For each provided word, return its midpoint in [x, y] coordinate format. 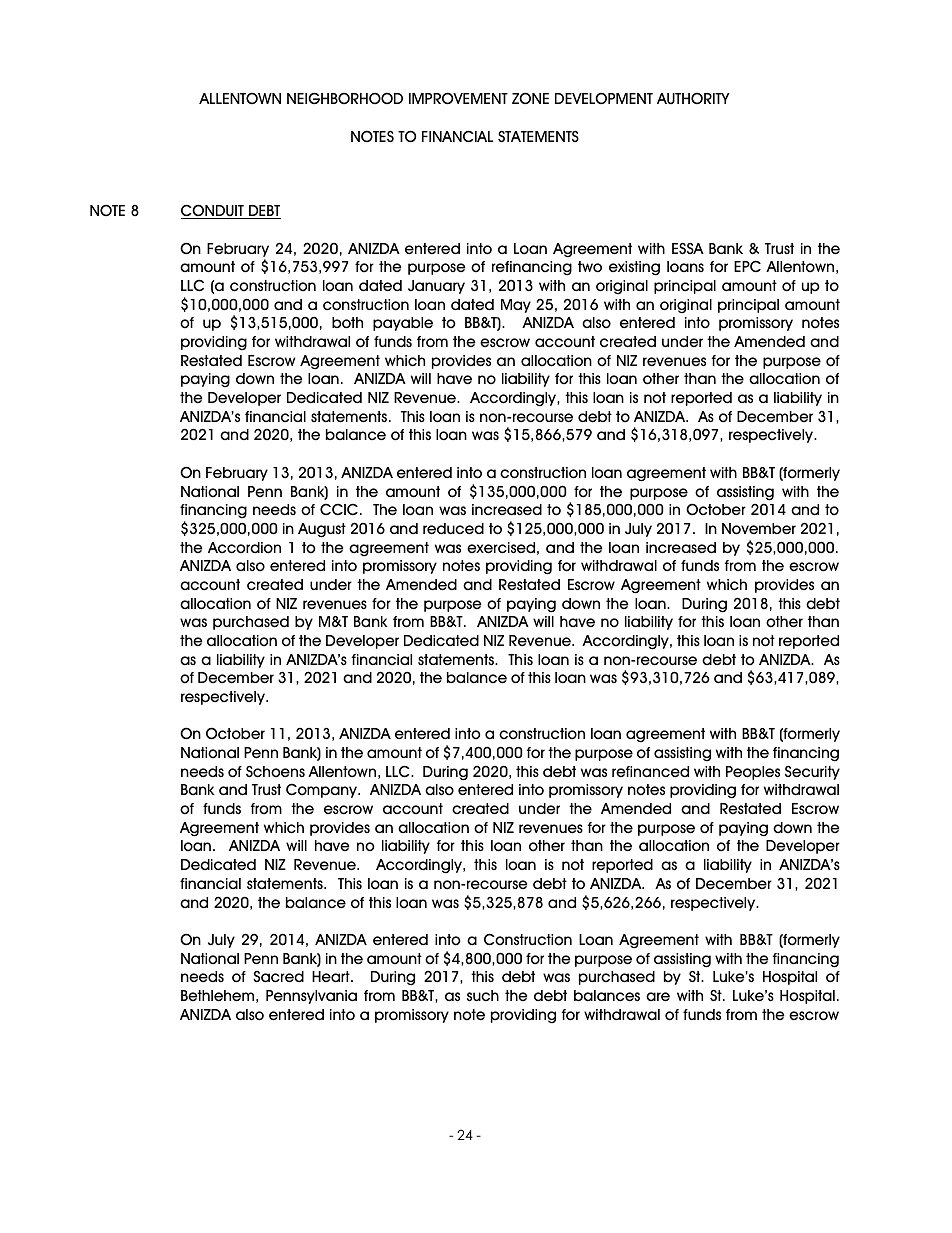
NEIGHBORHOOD [345, 98]
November [759, 529]
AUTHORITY [693, 98]
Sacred [278, 977]
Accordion [244, 548]
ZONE [530, 98]
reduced [453, 529]
